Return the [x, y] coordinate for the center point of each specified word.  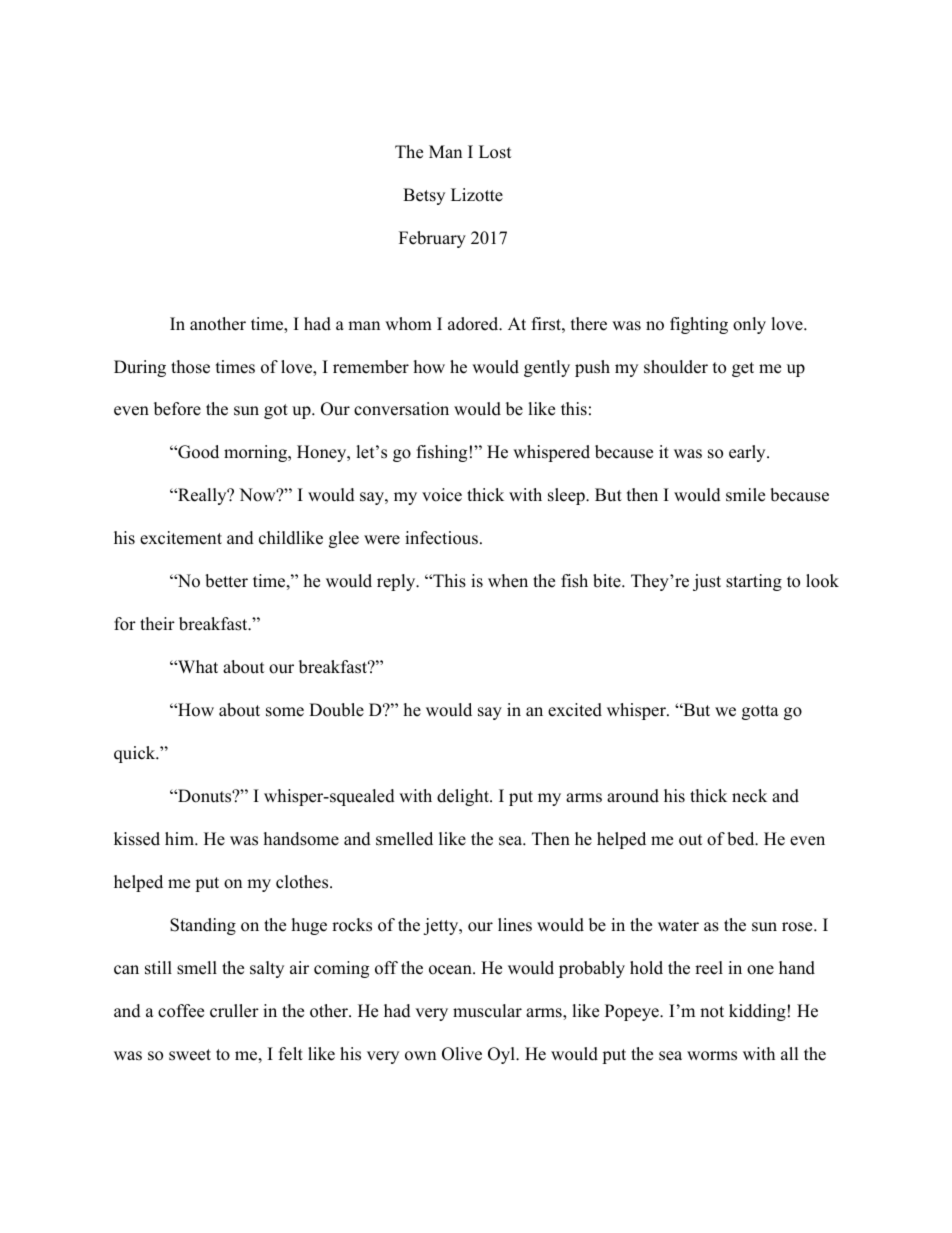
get [743, 369]
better [226, 581]
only [749, 325]
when [508, 581]
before [177, 409]
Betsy [424, 196]
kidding [757, 1012]
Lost [495, 152]
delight [464, 797]
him [180, 838]
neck [749, 796]
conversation [401, 409]
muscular [487, 1011]
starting [754, 582]
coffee [181, 1011]
